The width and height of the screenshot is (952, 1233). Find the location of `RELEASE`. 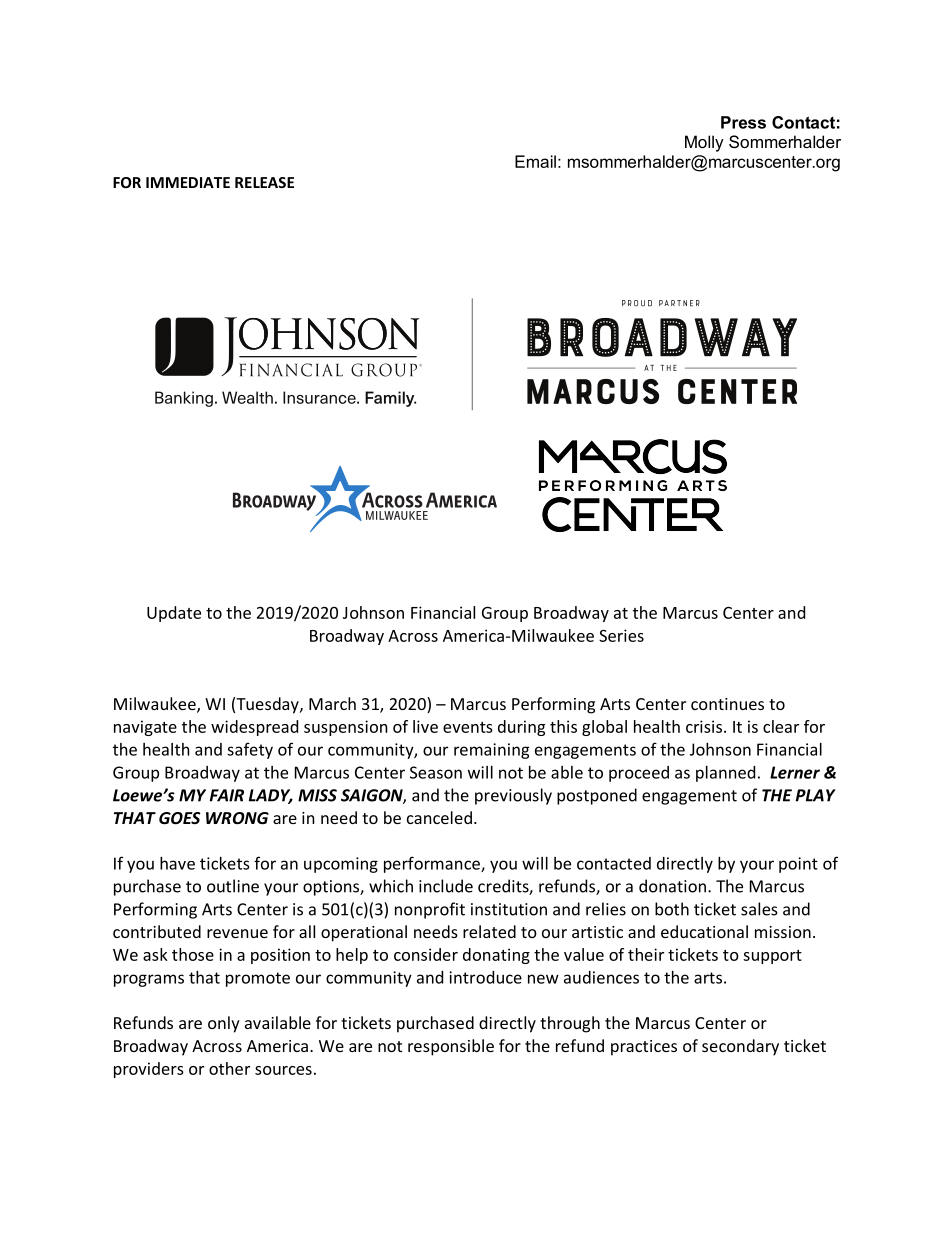

RELEASE is located at coordinates (264, 182).
